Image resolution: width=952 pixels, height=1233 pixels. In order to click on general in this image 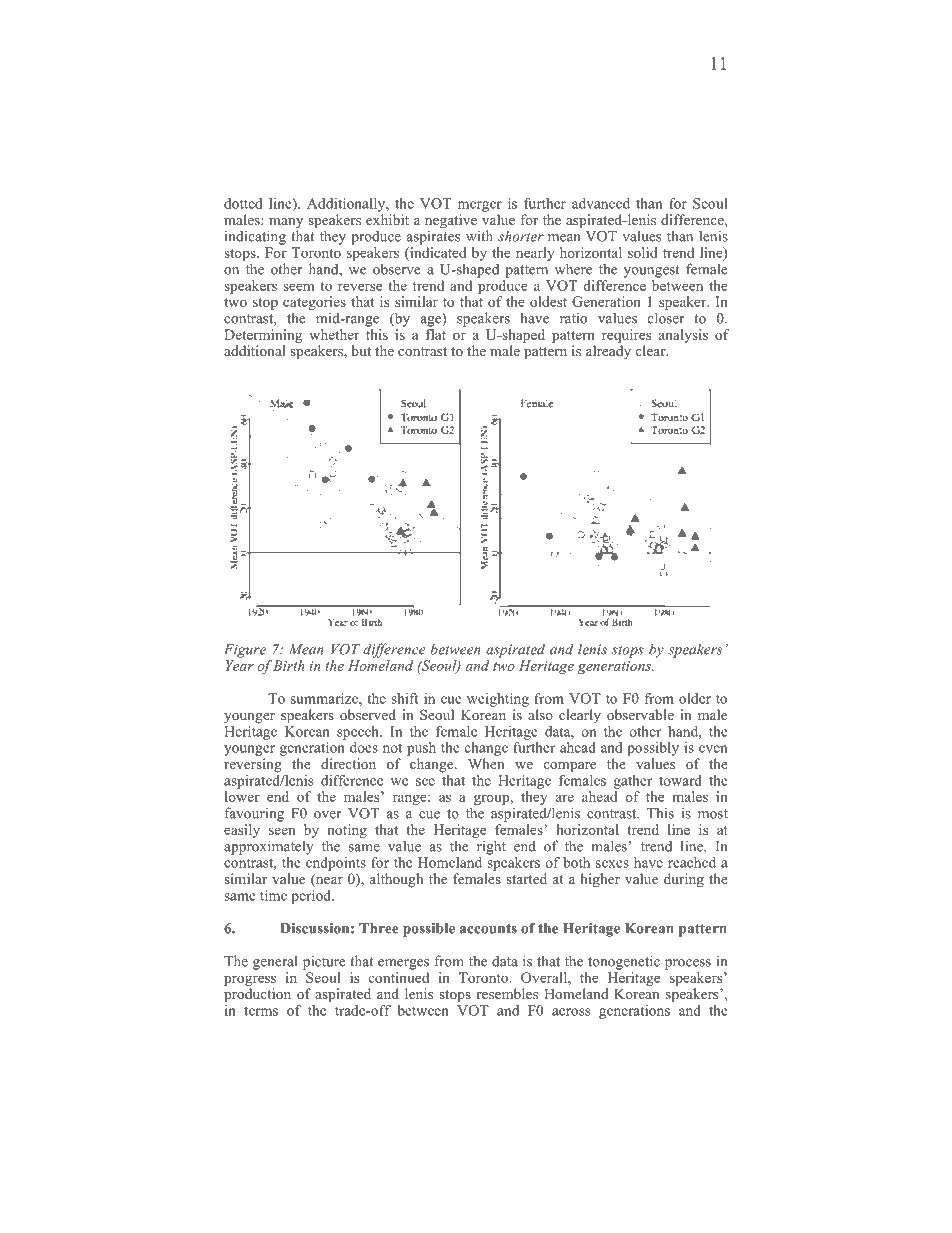, I will do `click(275, 962)`.
